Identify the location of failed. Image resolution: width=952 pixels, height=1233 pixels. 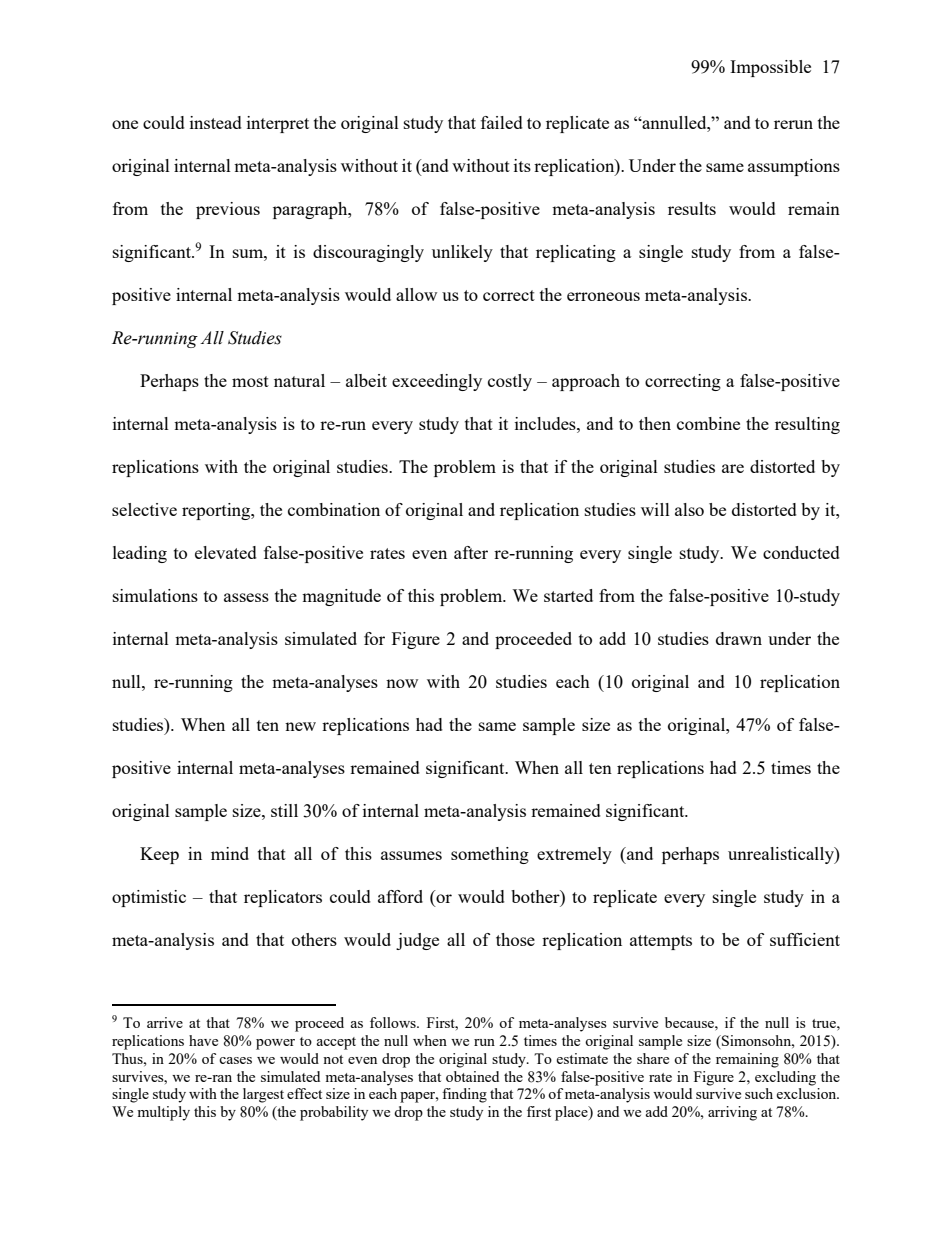
(502, 122).
